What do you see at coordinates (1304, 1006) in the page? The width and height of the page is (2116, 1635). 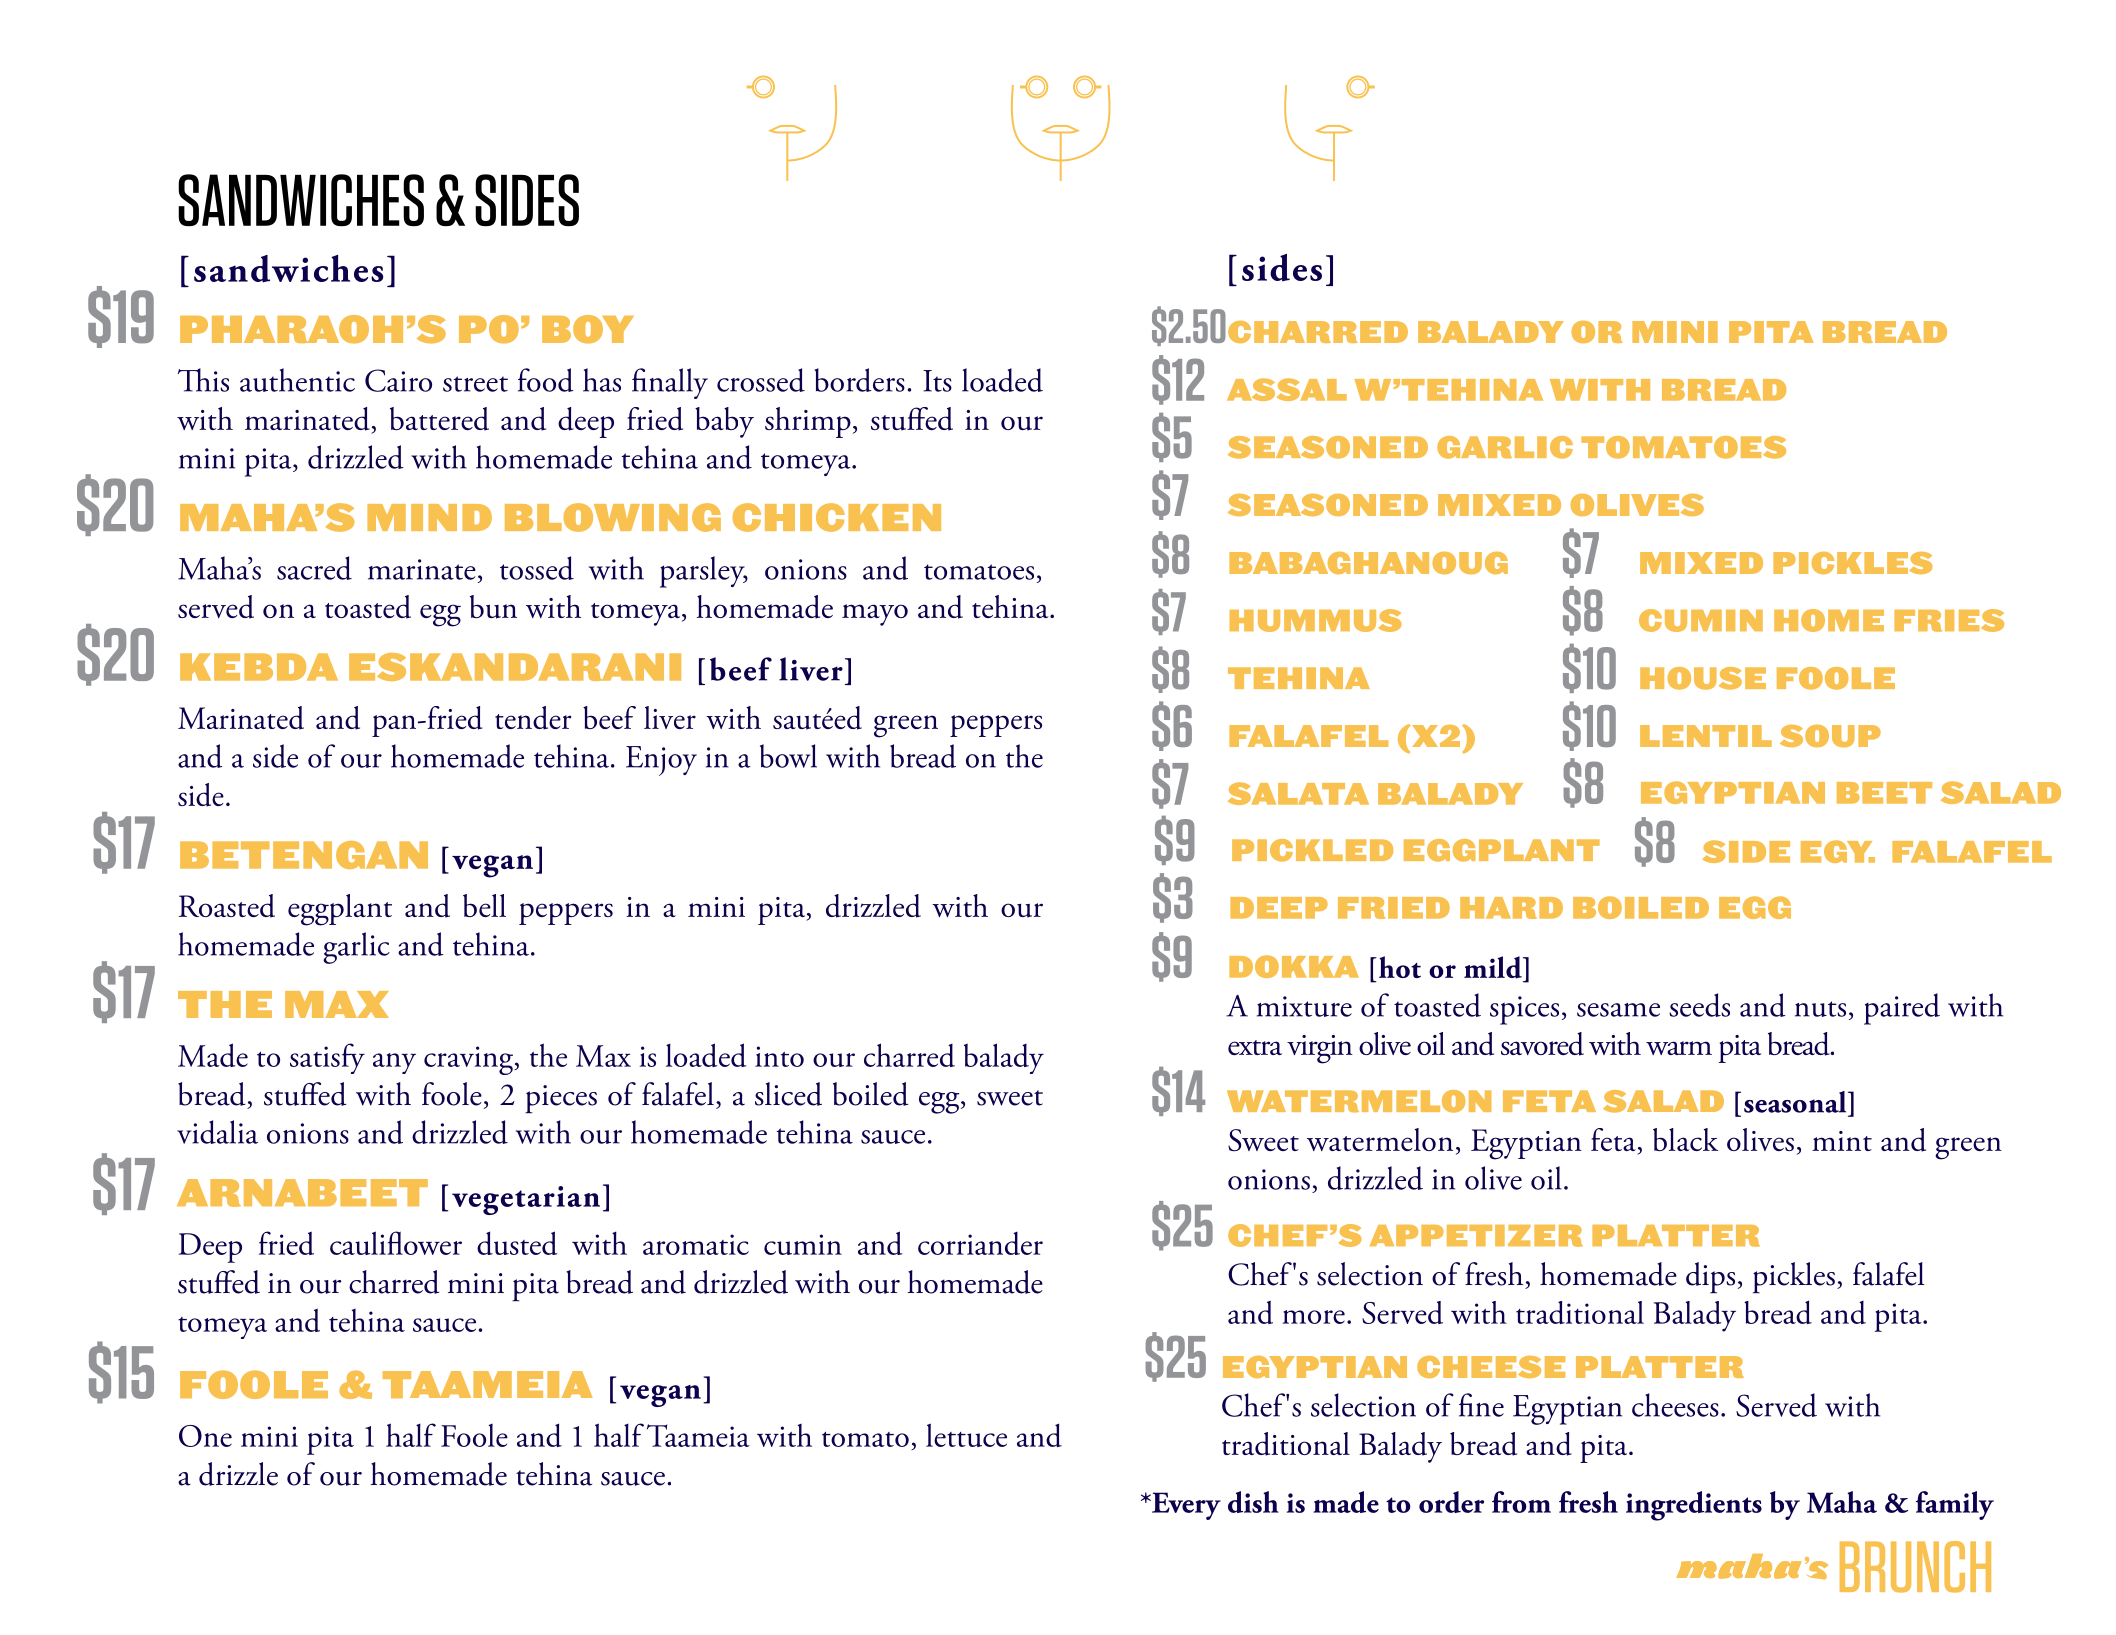 I see `mixture` at bounding box center [1304, 1006].
